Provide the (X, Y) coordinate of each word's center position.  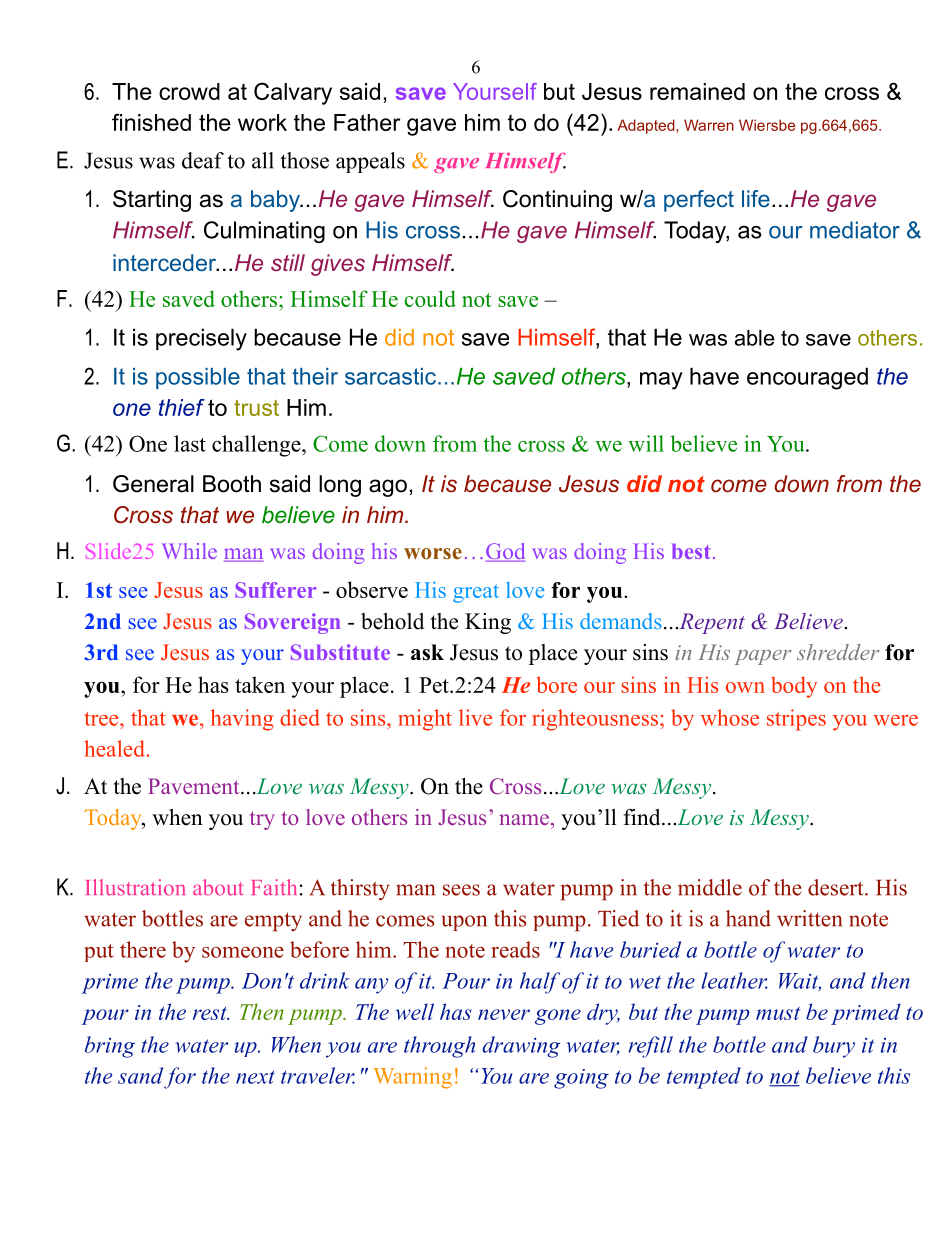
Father (367, 122)
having (242, 720)
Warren (709, 125)
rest (211, 1013)
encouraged (807, 378)
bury (834, 1047)
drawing (521, 1047)
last (190, 443)
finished (151, 122)
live (475, 717)
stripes (796, 720)
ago (388, 488)
